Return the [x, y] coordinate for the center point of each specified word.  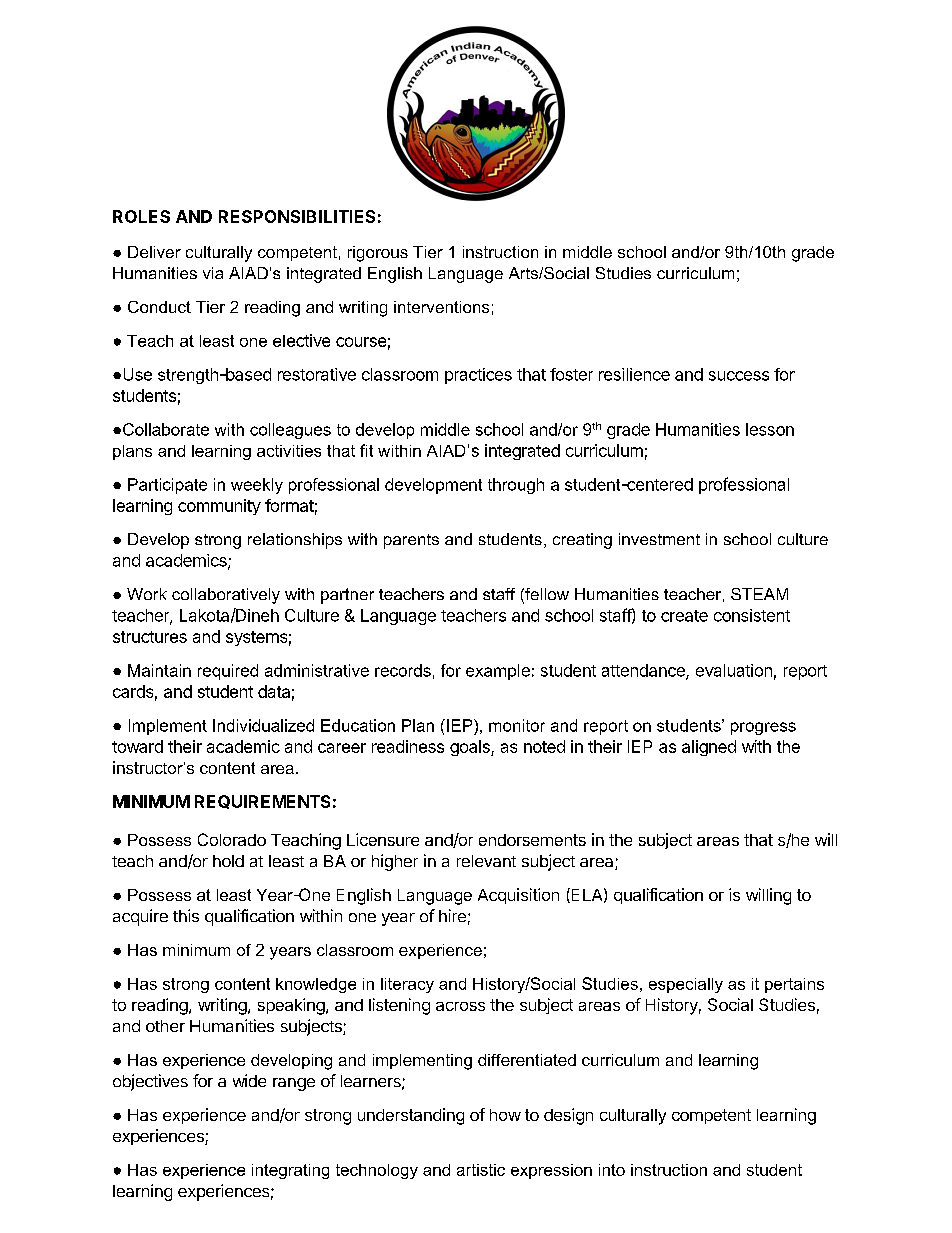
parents [411, 541]
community [219, 507]
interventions [441, 307]
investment [659, 539]
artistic [481, 1170]
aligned [709, 748]
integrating [290, 1171]
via [213, 273]
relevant [486, 861]
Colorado [232, 839]
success [739, 376]
